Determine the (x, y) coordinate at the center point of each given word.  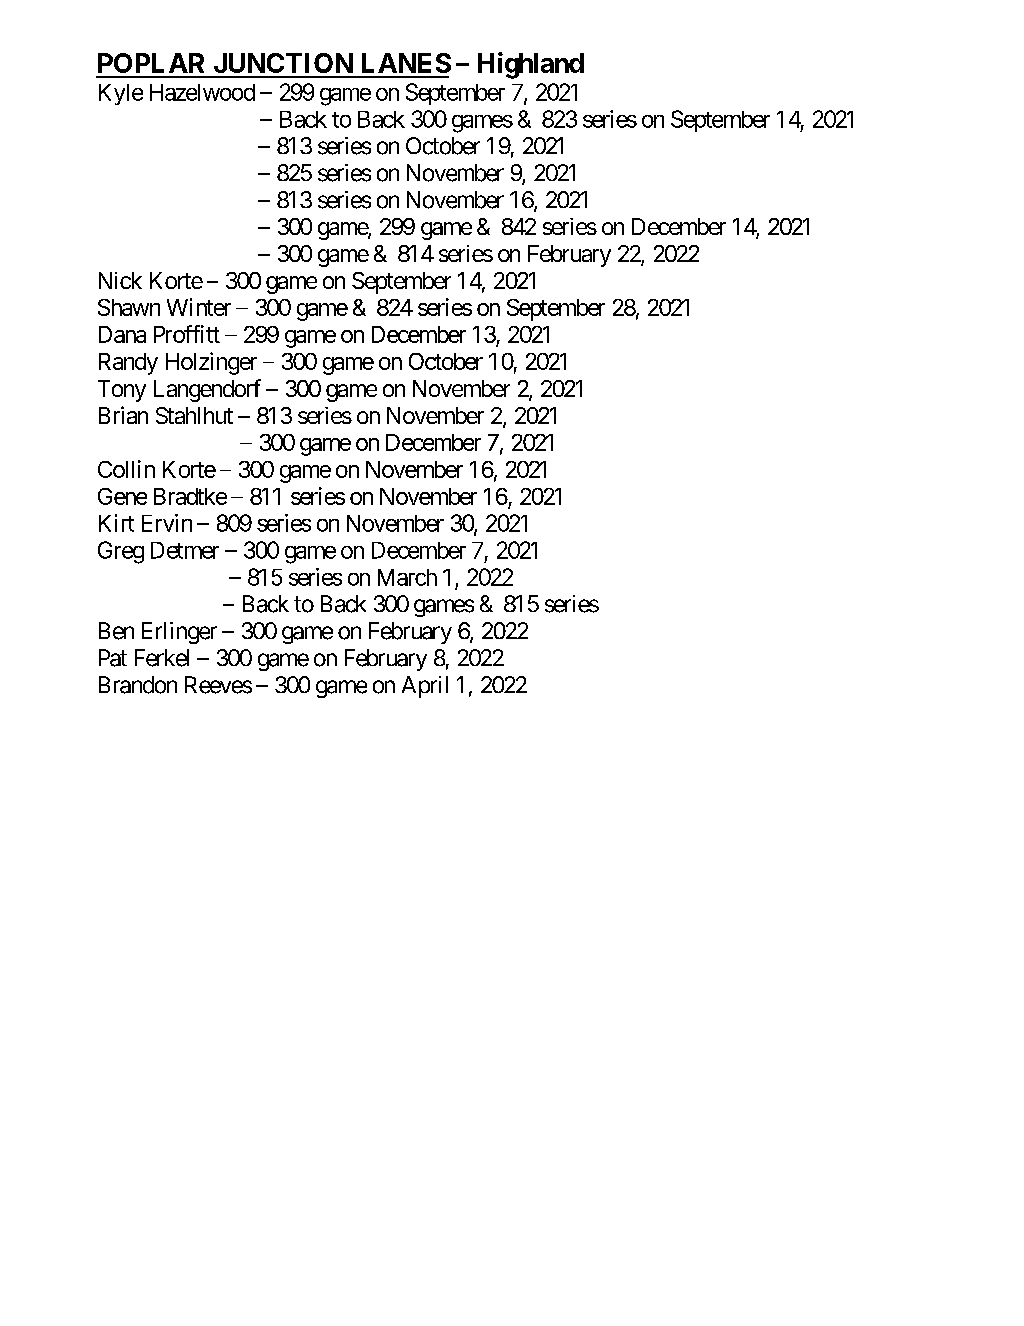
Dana (122, 334)
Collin (126, 469)
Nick (120, 280)
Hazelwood (202, 92)
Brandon (138, 685)
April (425, 687)
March (407, 577)
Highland (531, 65)
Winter (199, 307)
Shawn (129, 307)
